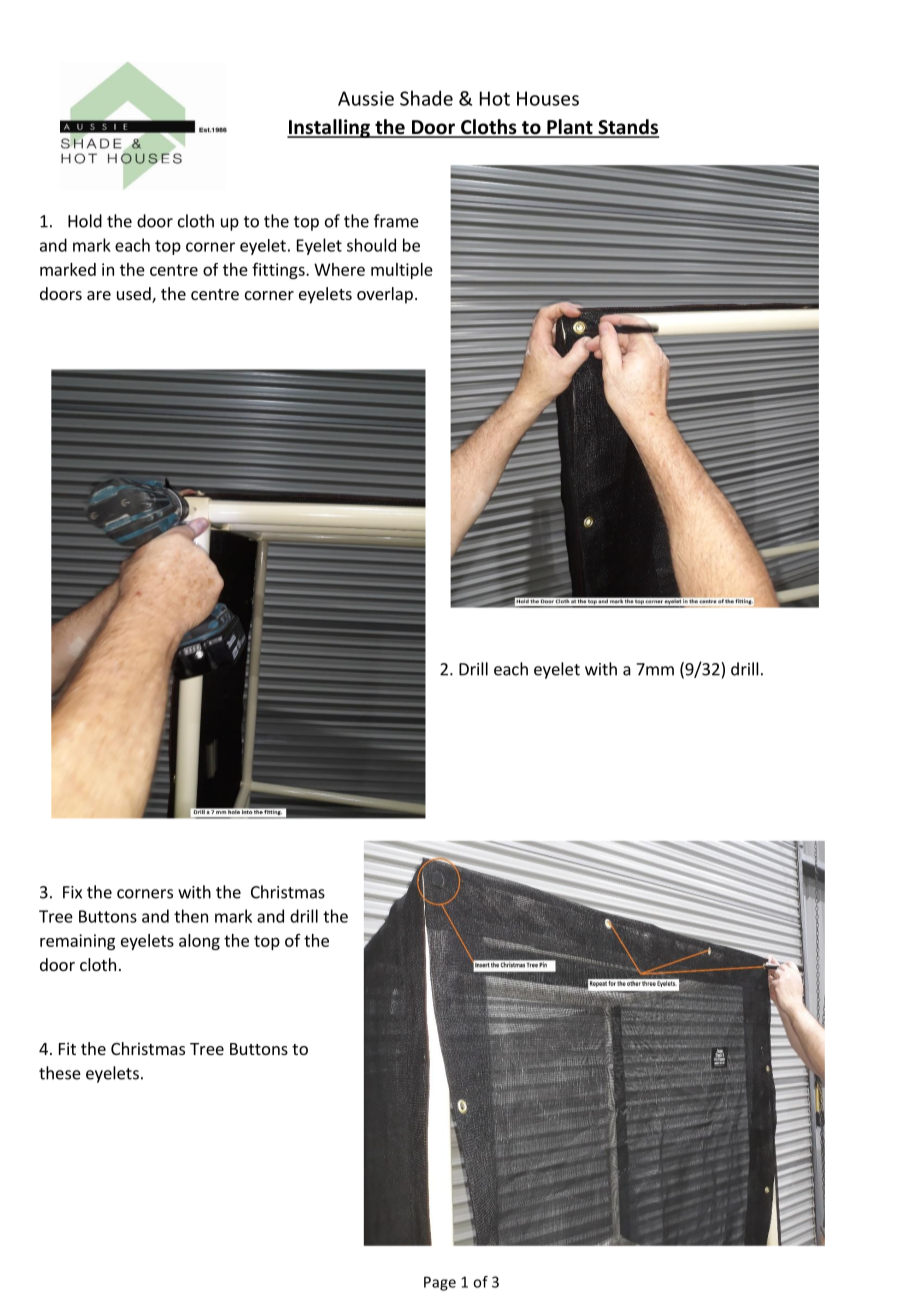 The height and width of the document is (1308, 924). Describe the element at coordinates (329, 128) in the document. I see `Installing` at that location.
